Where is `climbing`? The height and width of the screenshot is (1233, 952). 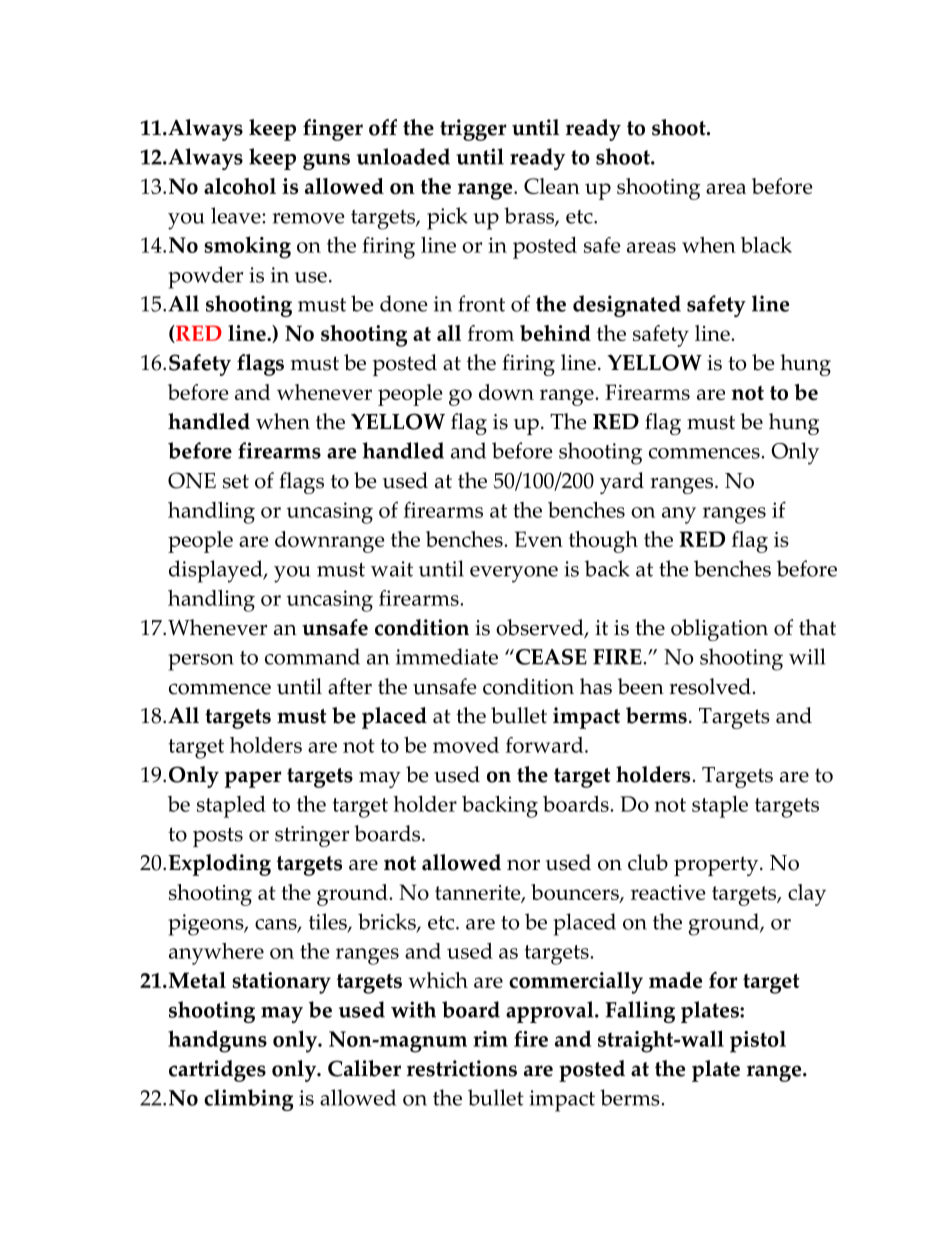
climbing is located at coordinates (248, 1100).
